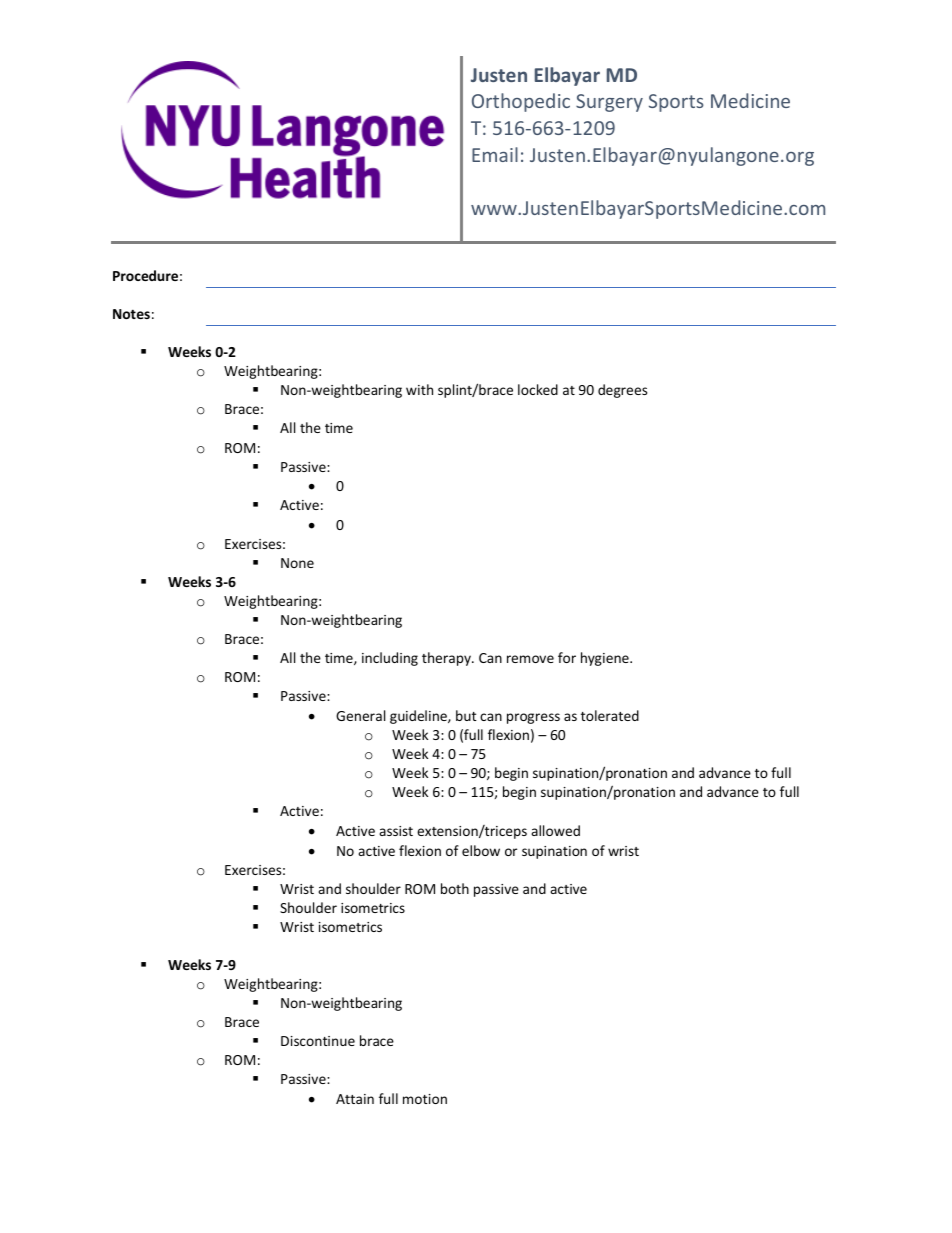  Describe the element at coordinates (495, 154) in the screenshot. I see `Email` at that location.
